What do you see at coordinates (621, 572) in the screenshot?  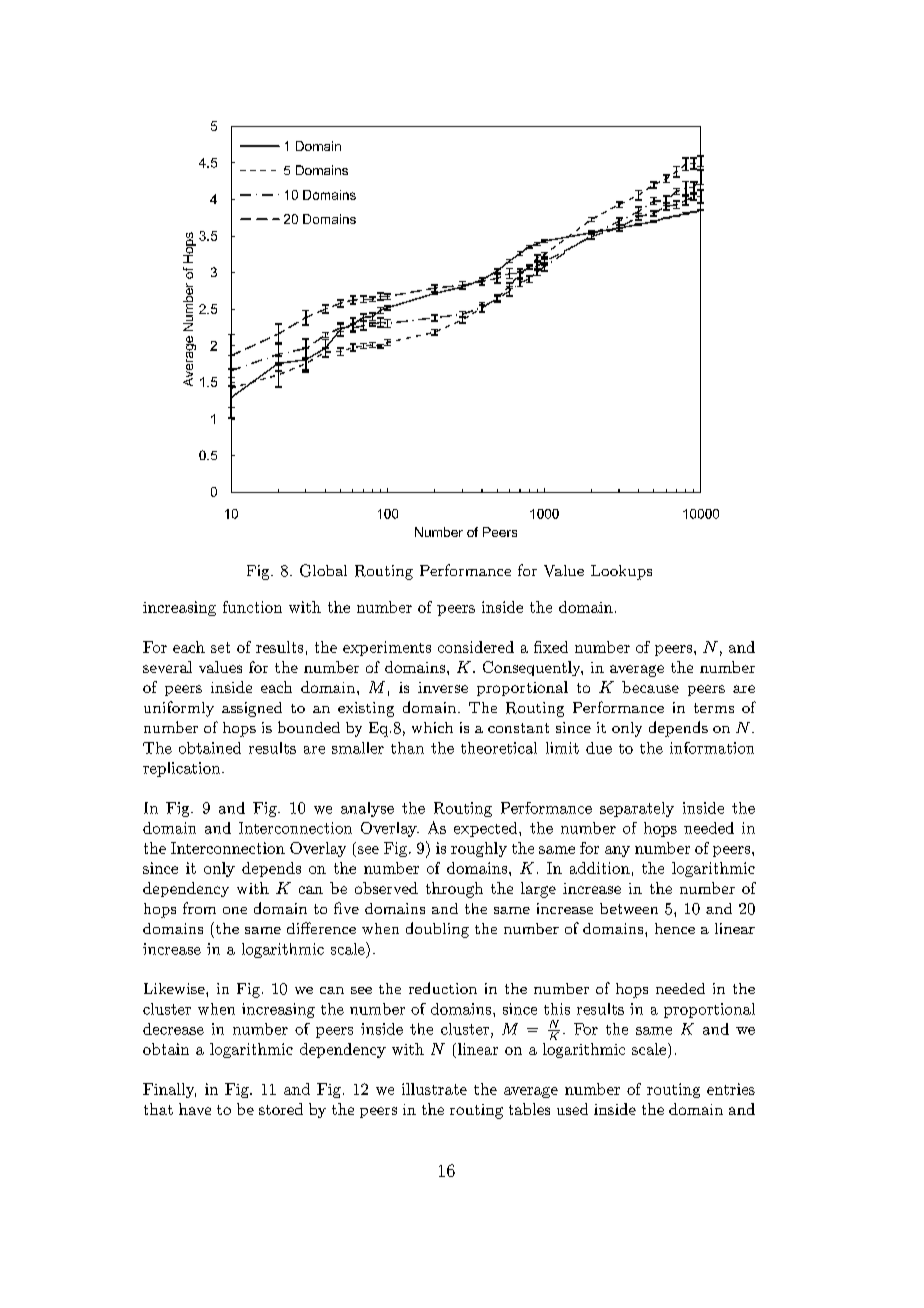 I see `Lookups` at bounding box center [621, 572].
